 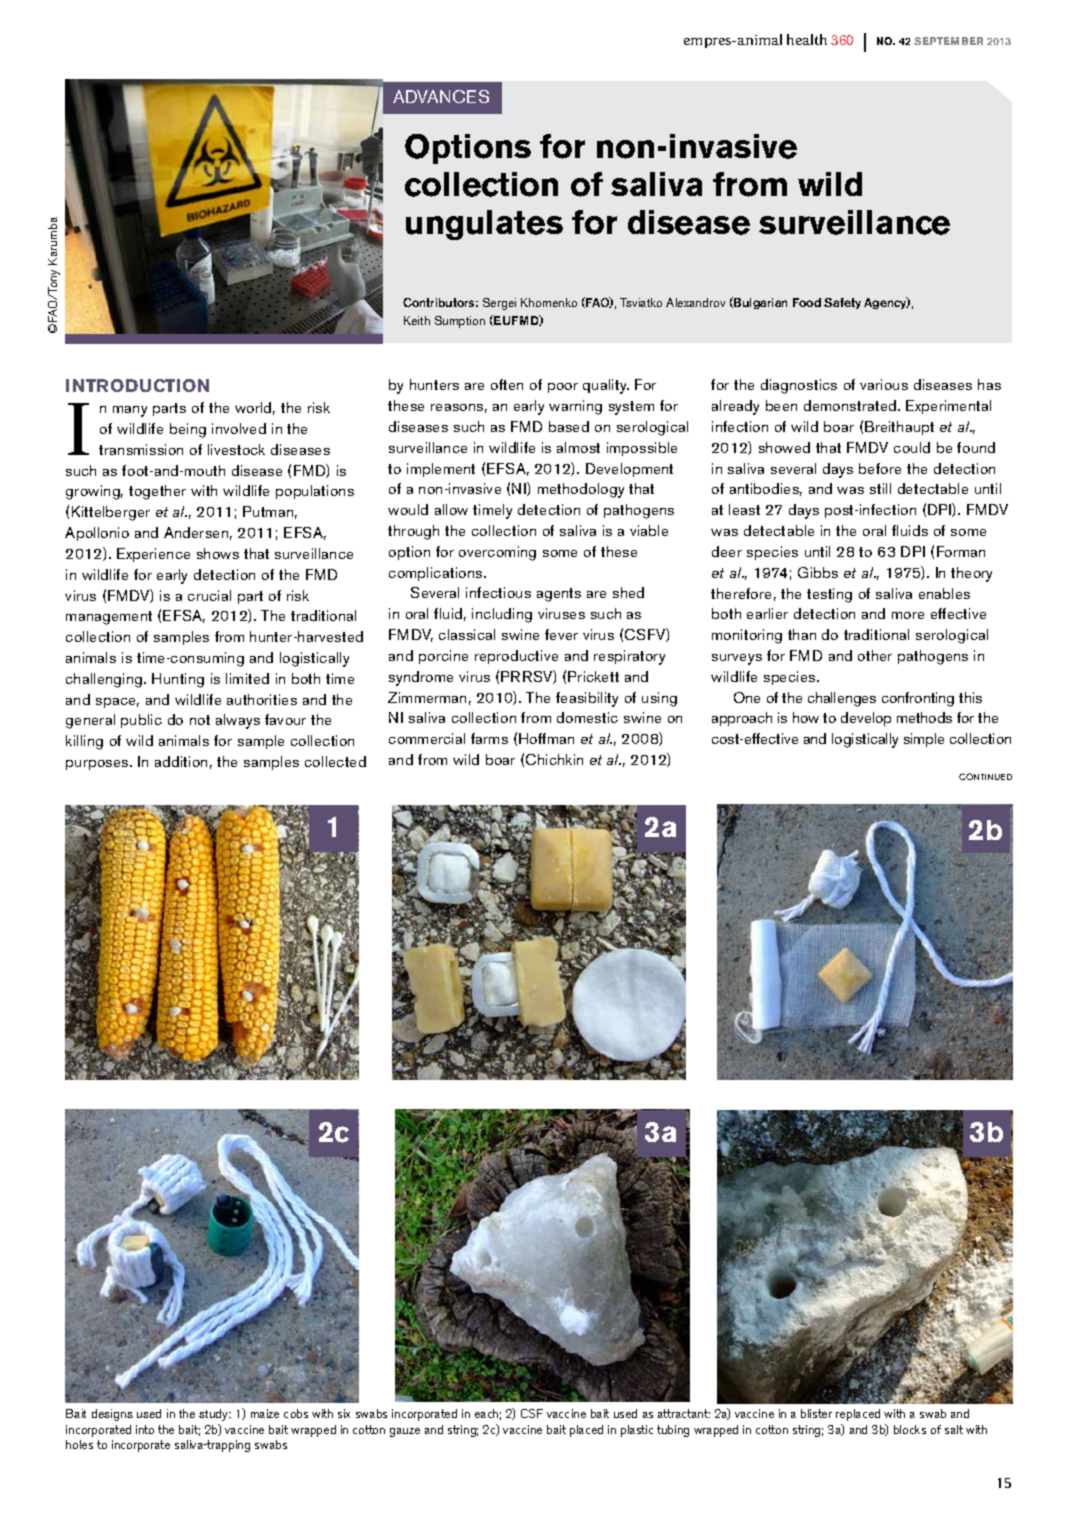 What do you see at coordinates (484, 225) in the screenshot?
I see `ungulates` at bounding box center [484, 225].
